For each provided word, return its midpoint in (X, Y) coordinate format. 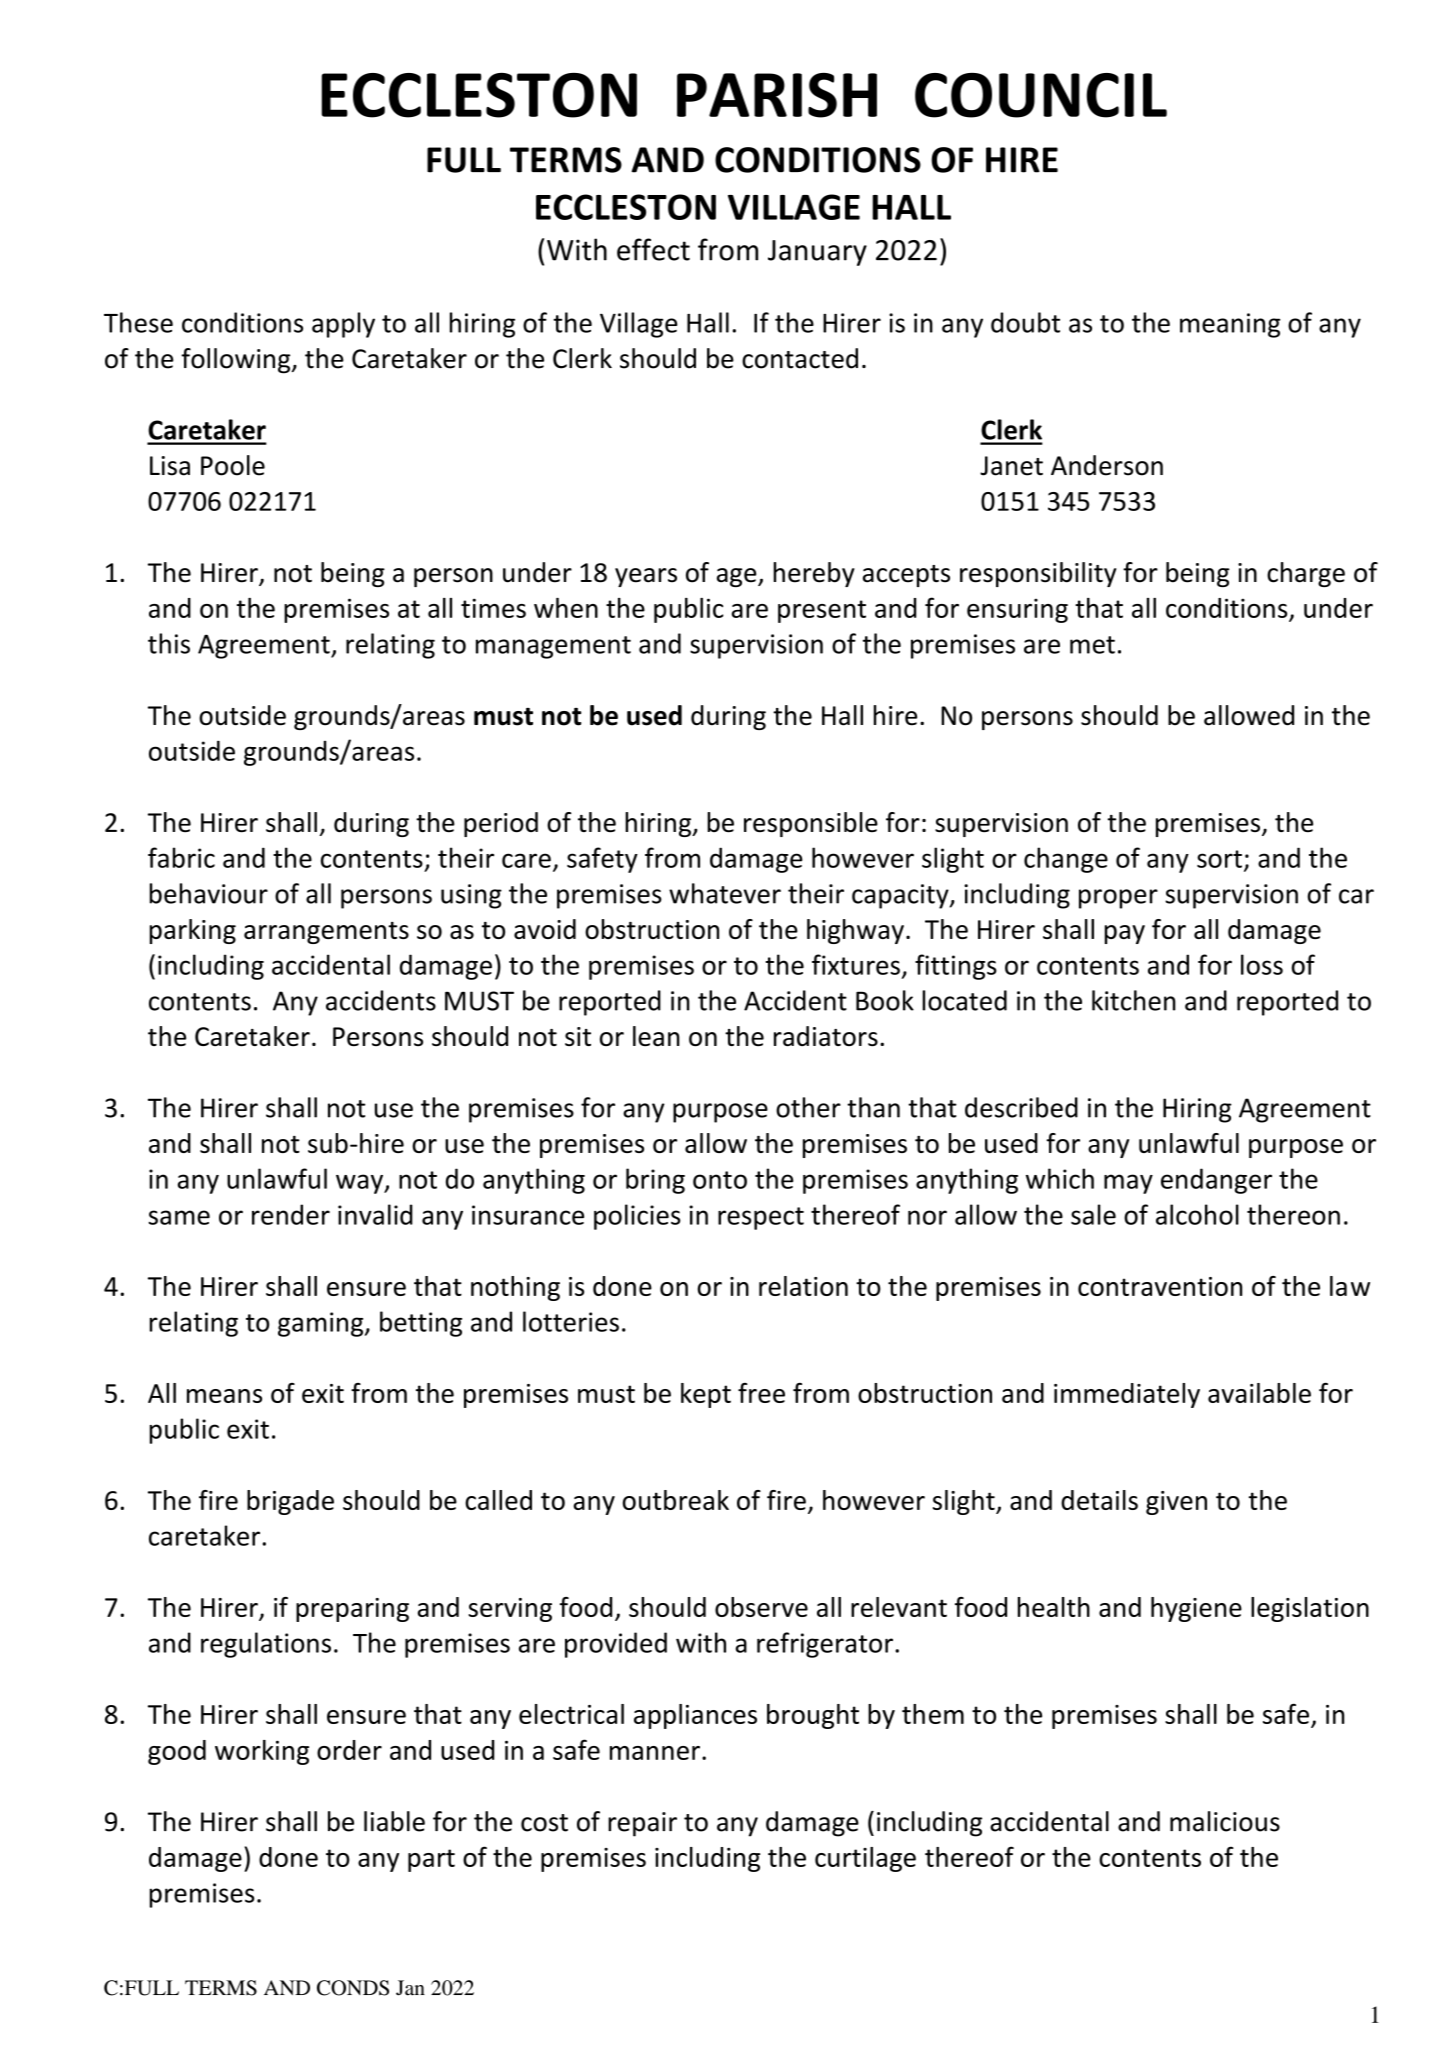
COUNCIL (1041, 95)
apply (343, 325)
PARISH (777, 95)
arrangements (326, 933)
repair (642, 1824)
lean (656, 1036)
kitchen (1134, 1000)
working (262, 1752)
